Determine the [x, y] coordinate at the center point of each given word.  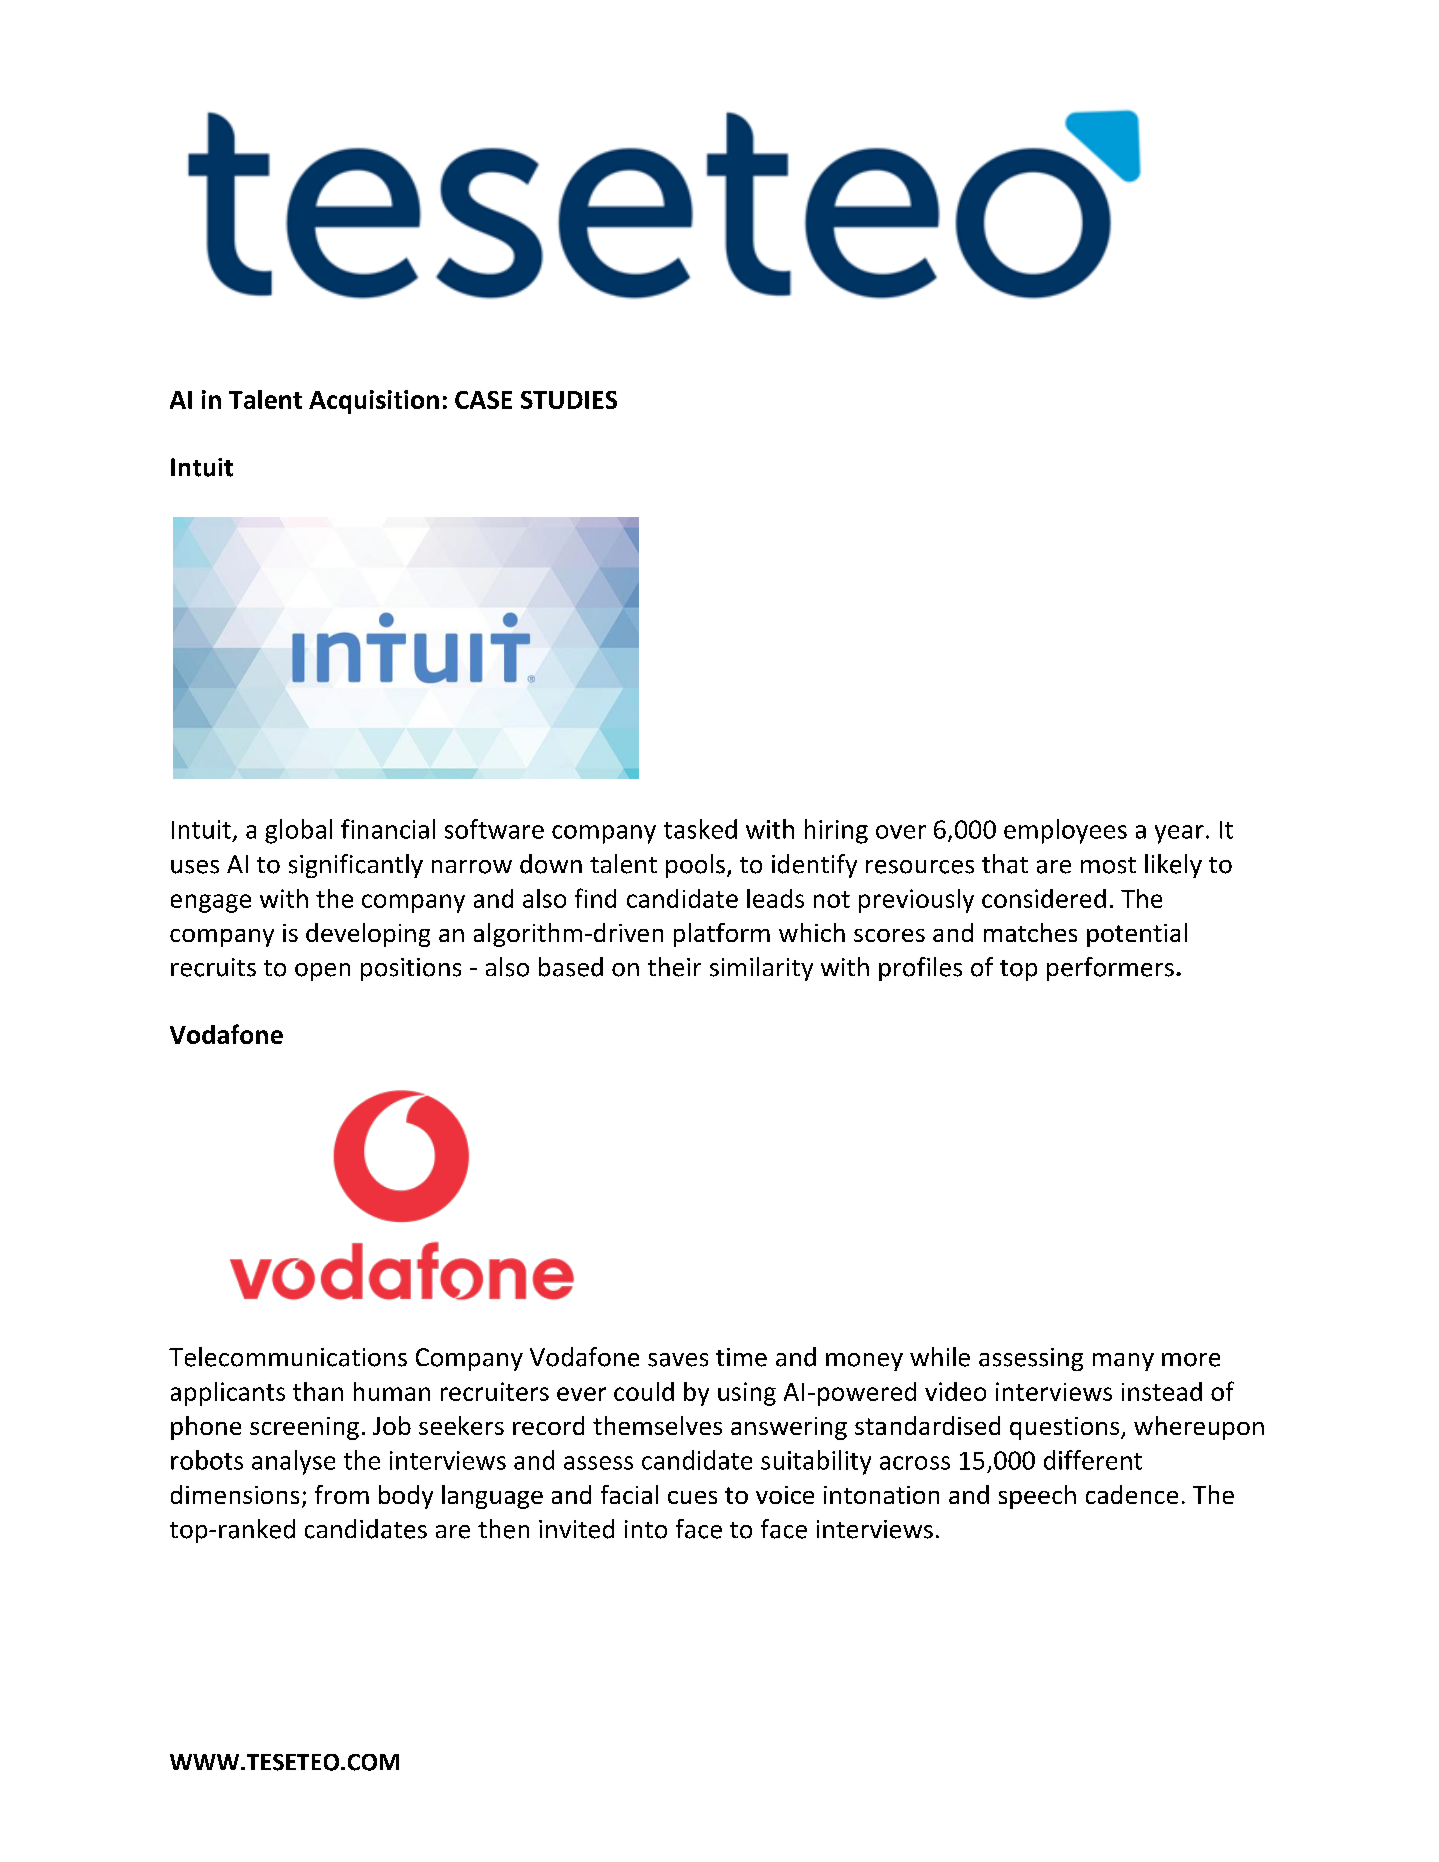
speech [1037, 1497]
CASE [483, 400]
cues [692, 1497]
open [322, 972]
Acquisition [374, 402]
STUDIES [569, 400]
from [342, 1494]
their [674, 967]
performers [1110, 969]
